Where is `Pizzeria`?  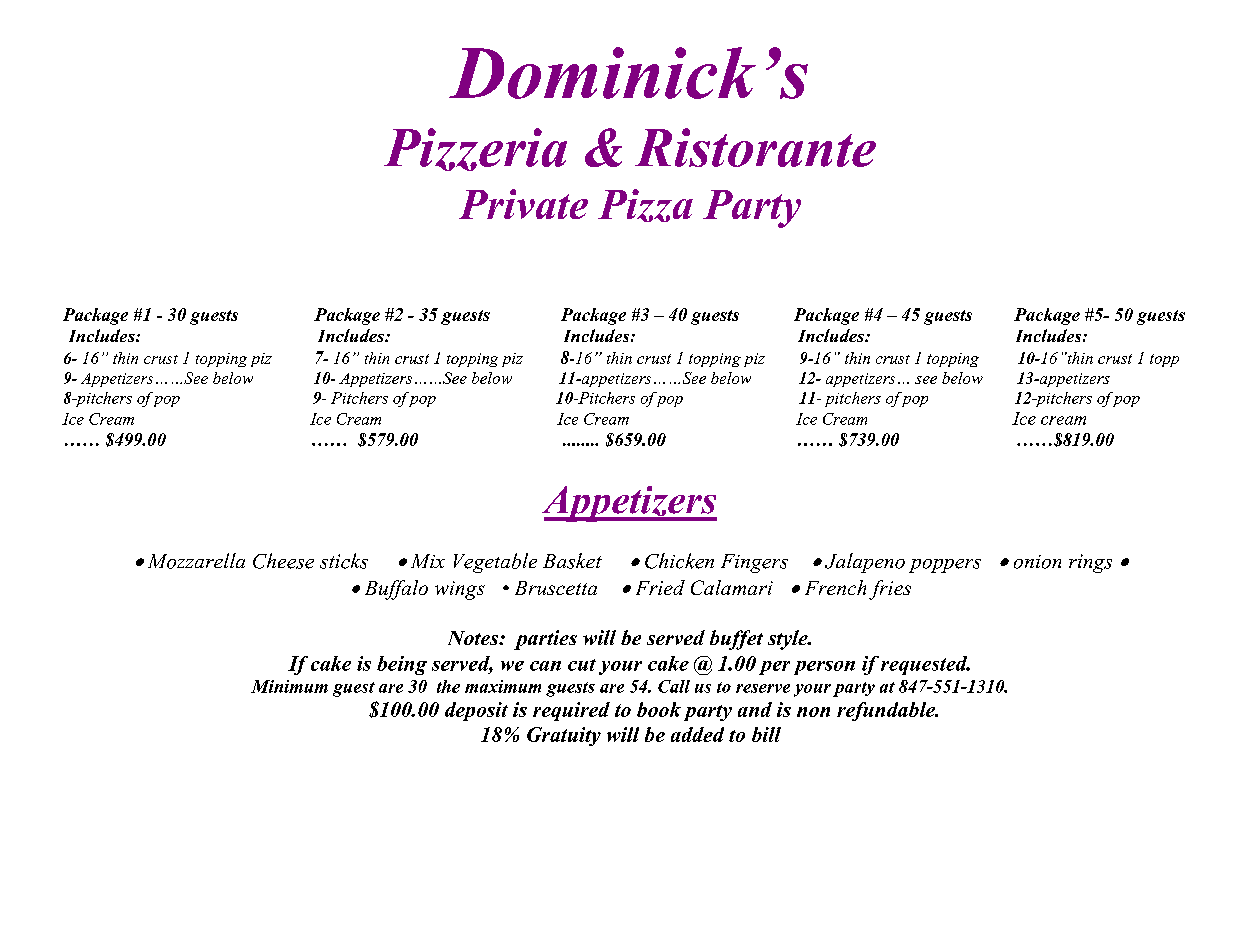
Pizzeria is located at coordinates (475, 149).
